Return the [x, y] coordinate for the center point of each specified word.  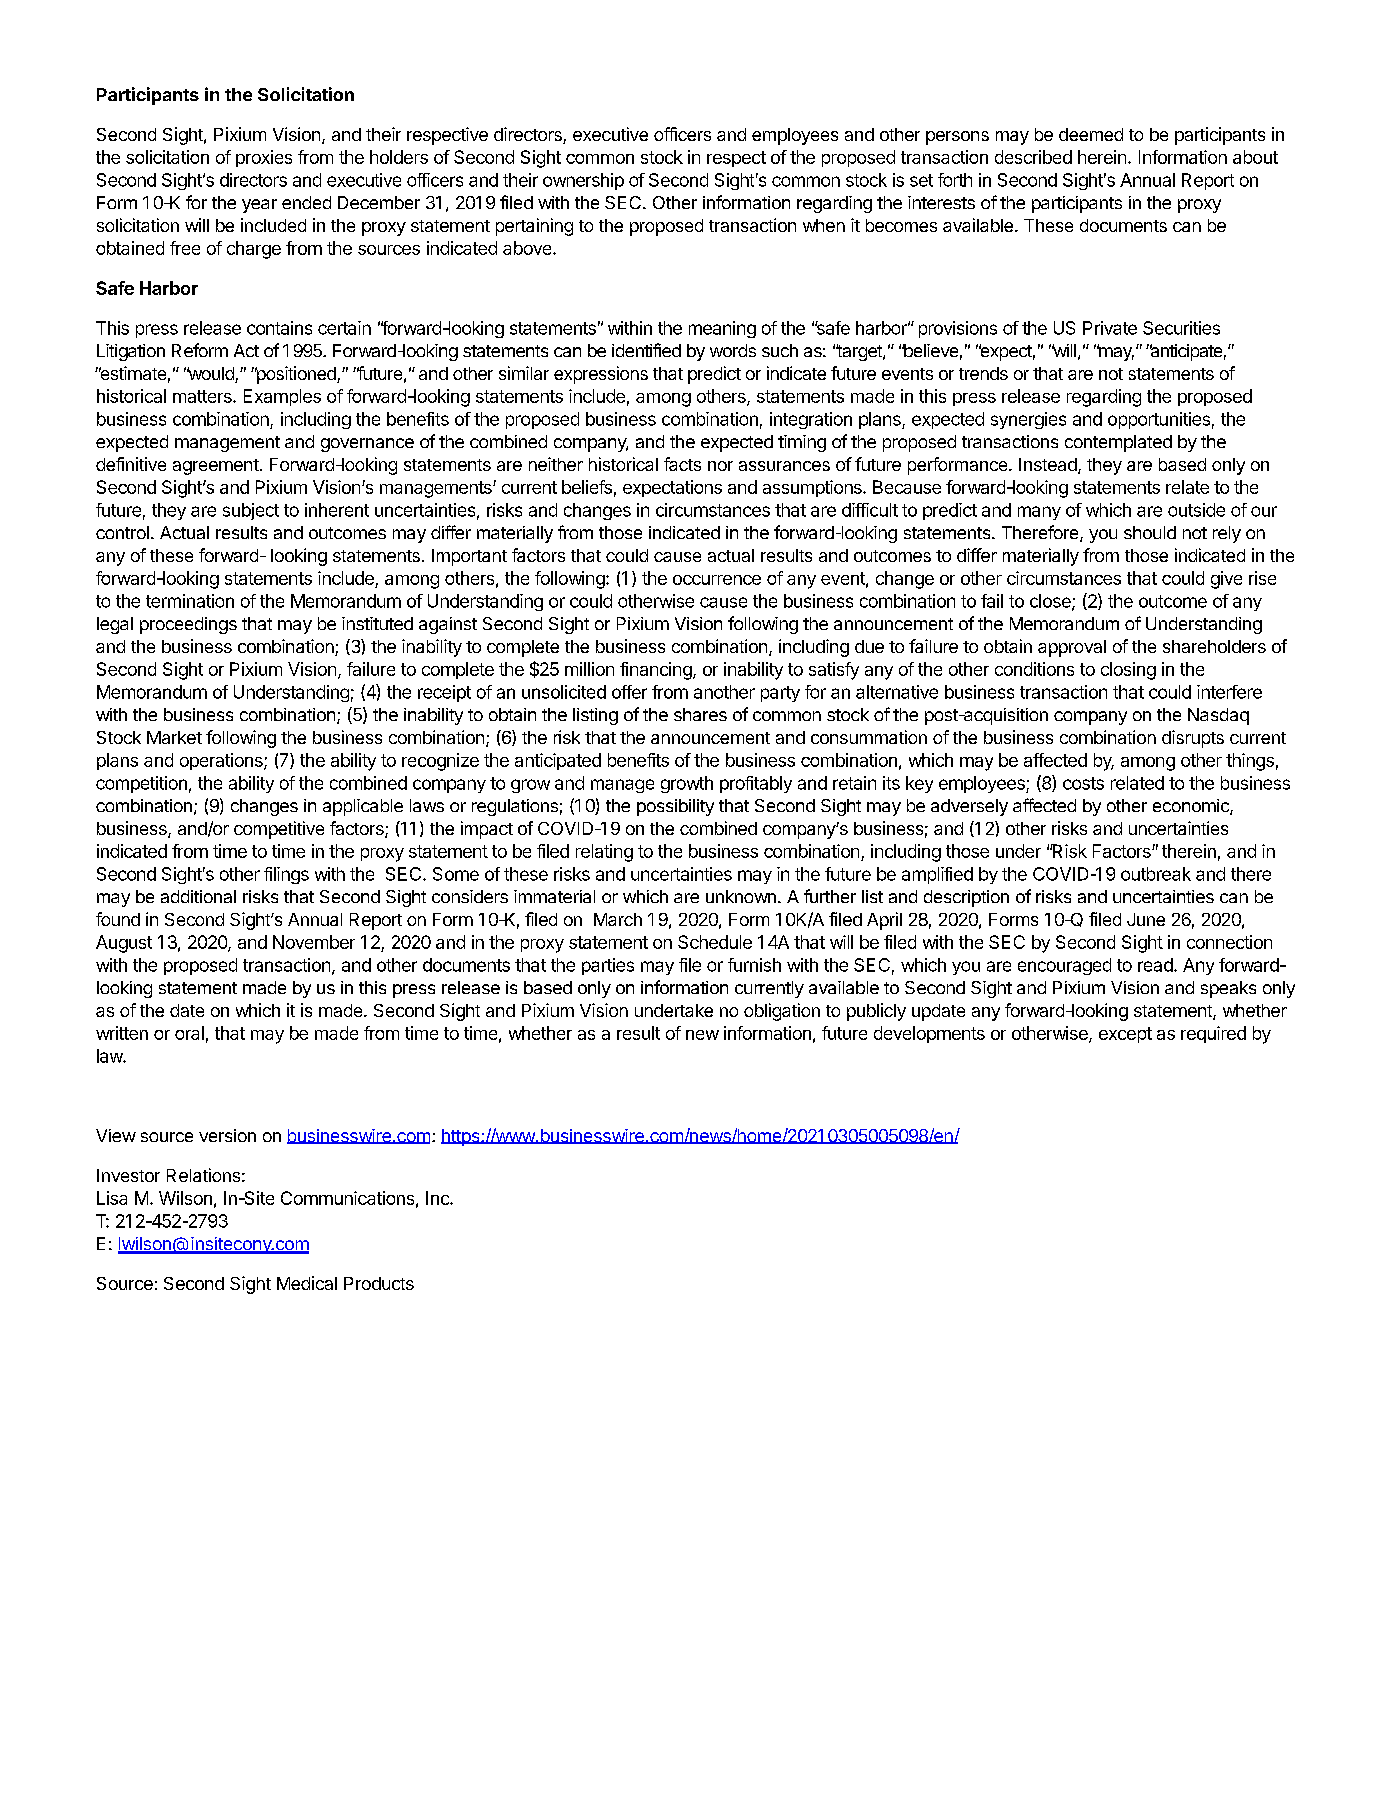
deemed [1091, 134]
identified [646, 350]
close [1051, 602]
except [1125, 1035]
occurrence [717, 580]
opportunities [1159, 420]
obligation [782, 1012]
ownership [583, 181]
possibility [675, 807]
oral [189, 1033]
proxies [264, 158]
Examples [282, 397]
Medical [307, 1283]
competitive [279, 830]
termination [190, 601]
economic [1192, 807]
